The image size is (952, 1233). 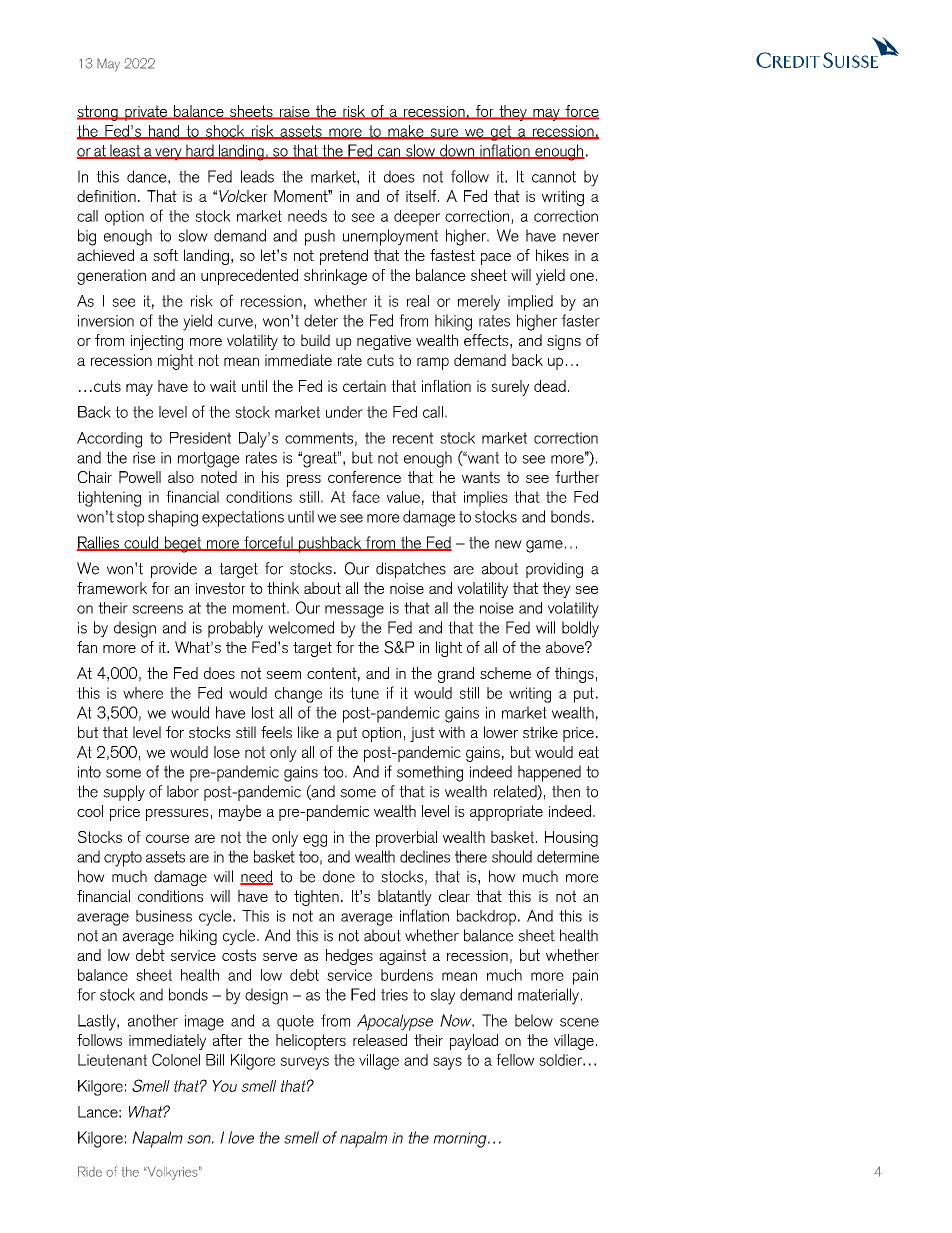 I want to click on signs, so click(x=564, y=342).
